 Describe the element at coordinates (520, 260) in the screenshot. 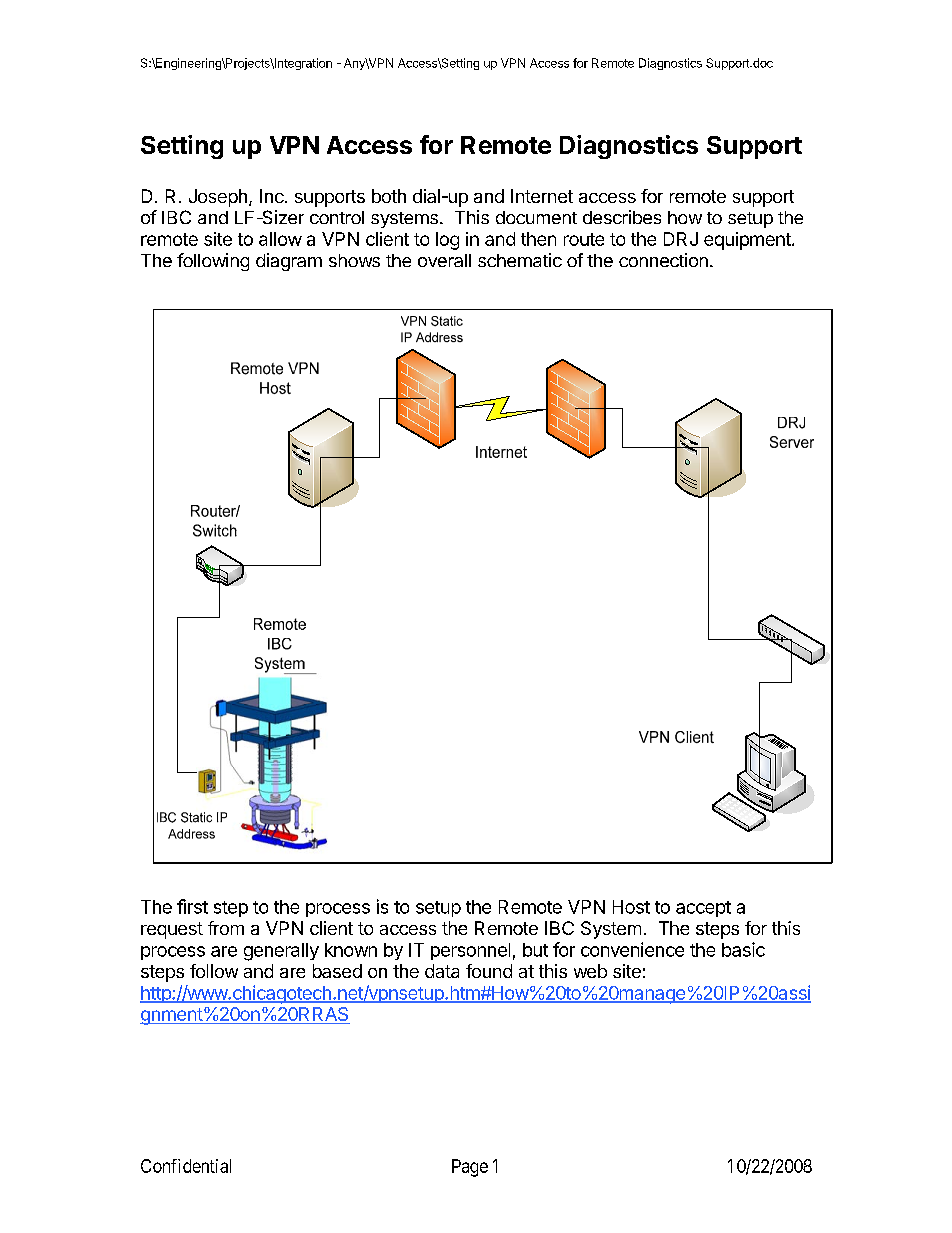

I see `schematic` at that location.
